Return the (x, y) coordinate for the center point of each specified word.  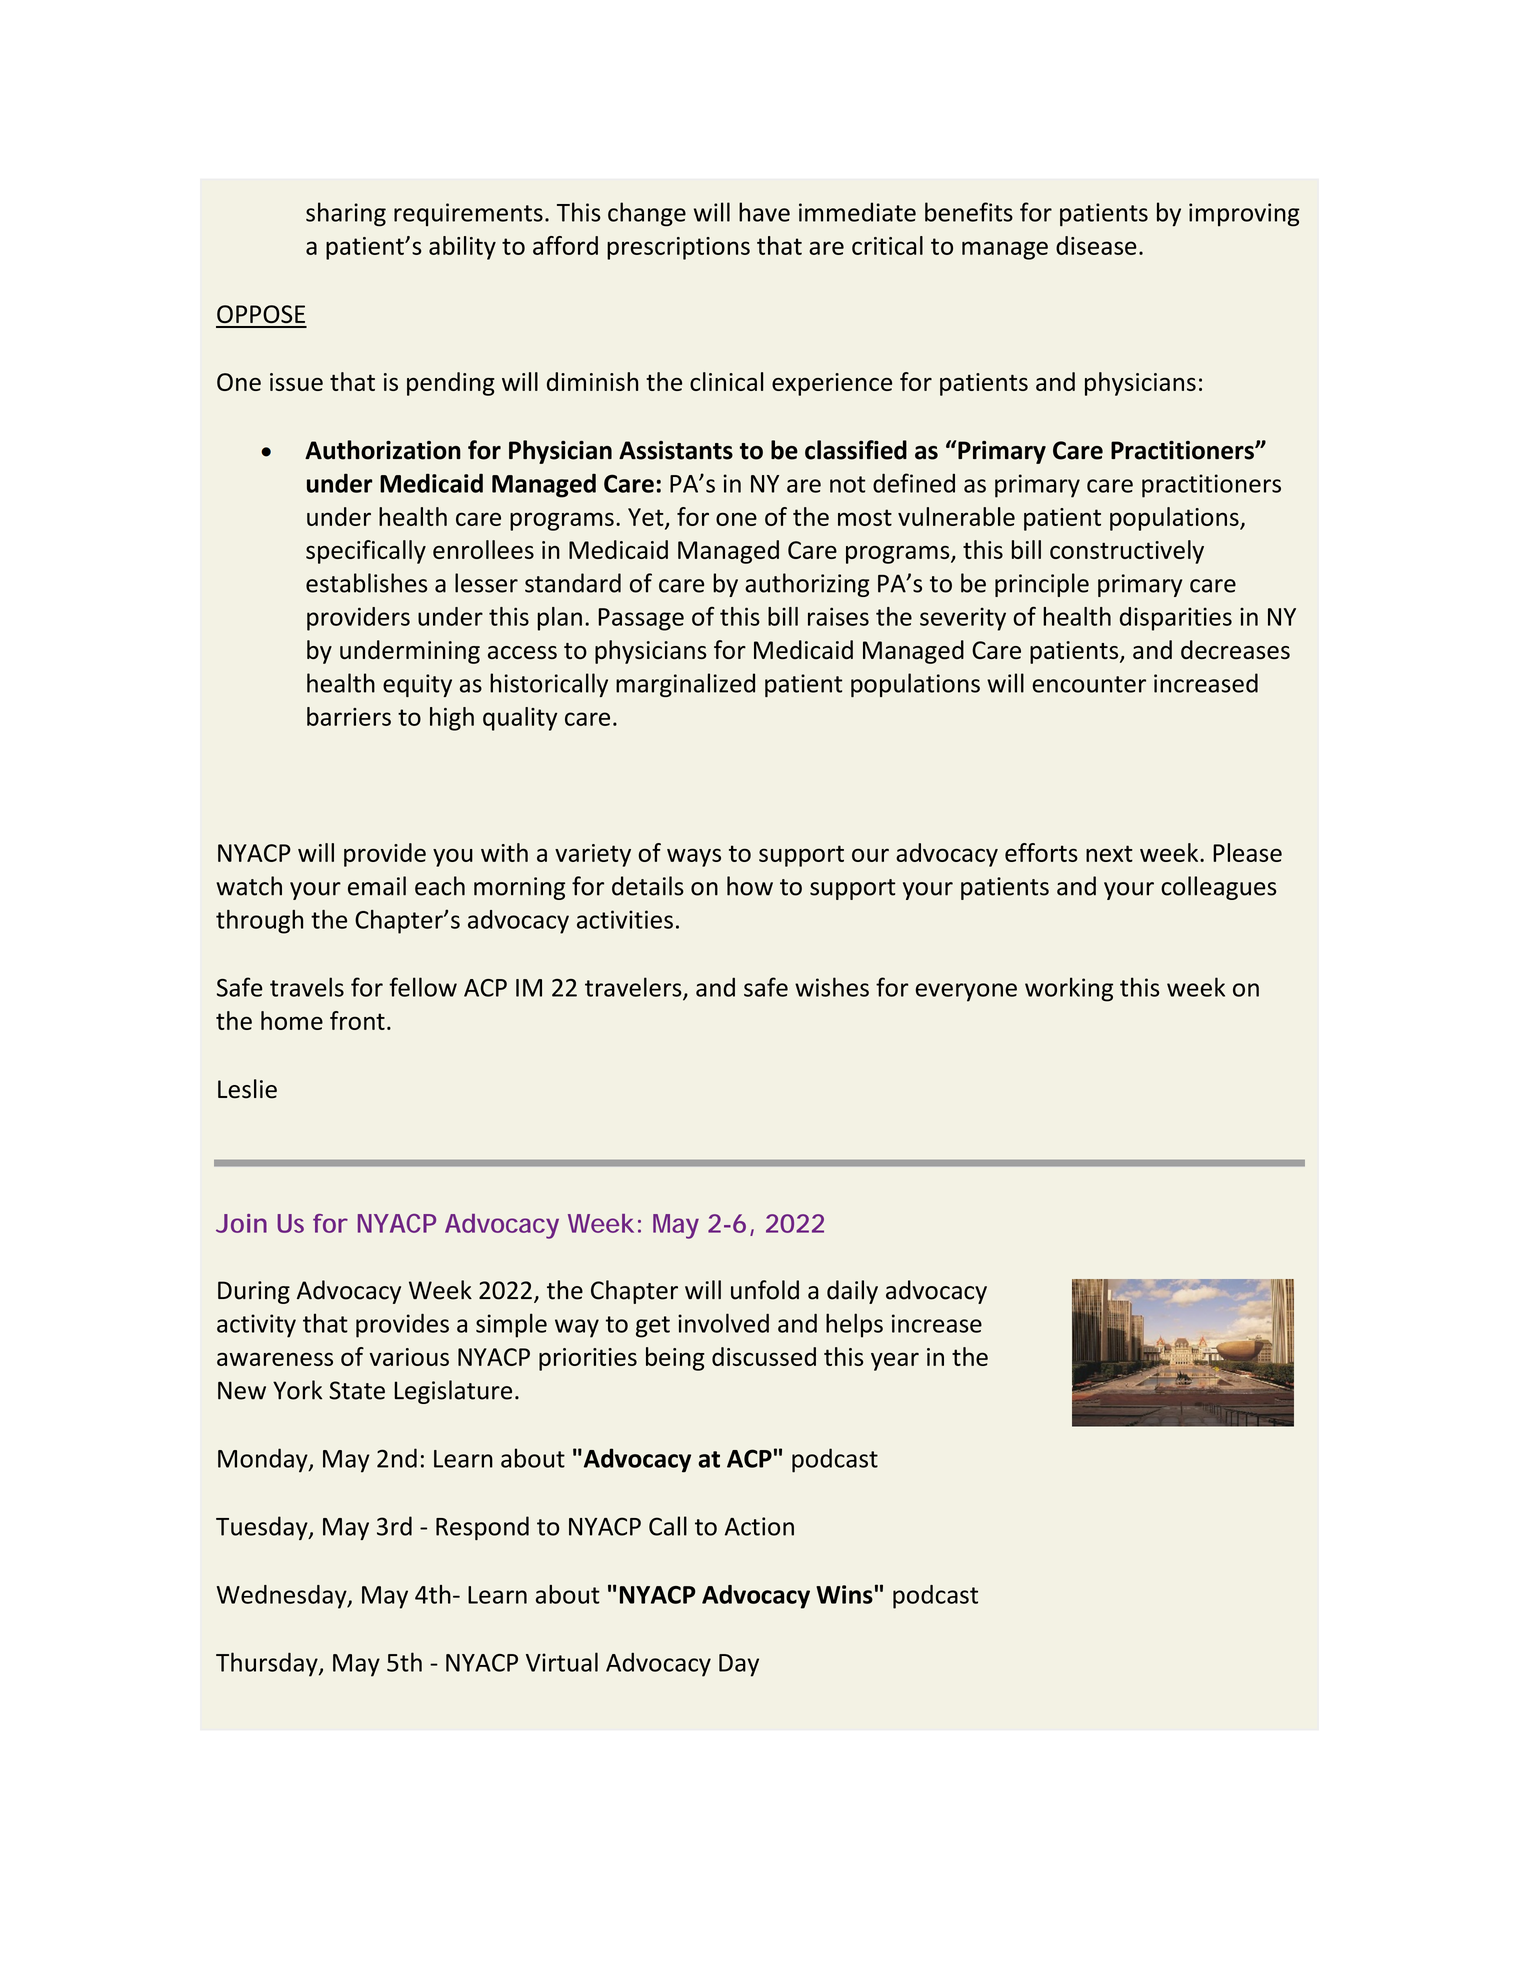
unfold (765, 1290)
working (1069, 989)
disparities (1176, 619)
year (895, 1361)
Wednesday (283, 1597)
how (750, 886)
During (254, 1292)
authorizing (807, 585)
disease (1096, 245)
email (377, 886)
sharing (346, 214)
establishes (366, 583)
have (764, 212)
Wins (844, 1594)
